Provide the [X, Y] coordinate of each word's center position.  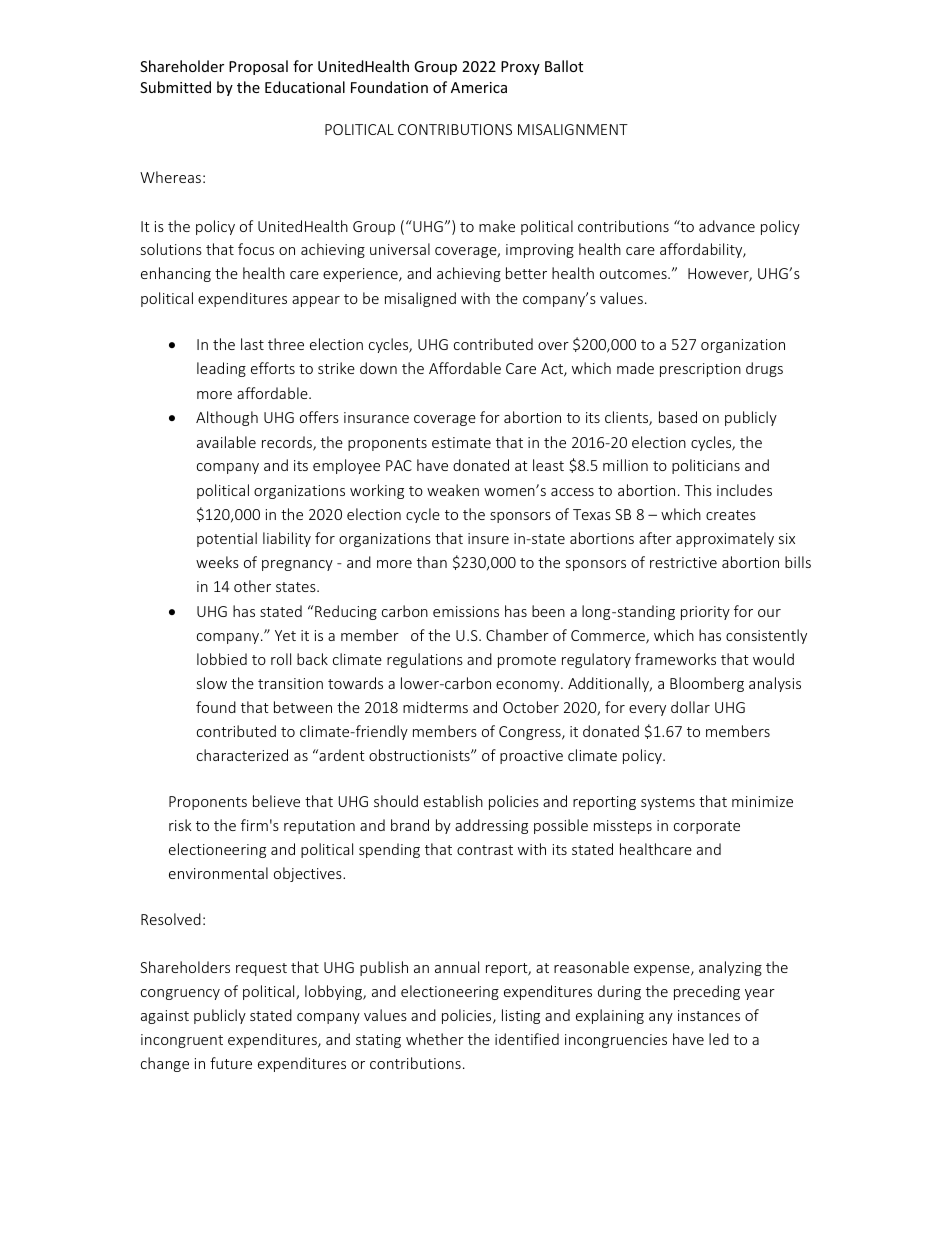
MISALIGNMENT [573, 129]
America [479, 87]
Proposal [258, 67]
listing [521, 1016]
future [231, 1063]
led [719, 1039]
